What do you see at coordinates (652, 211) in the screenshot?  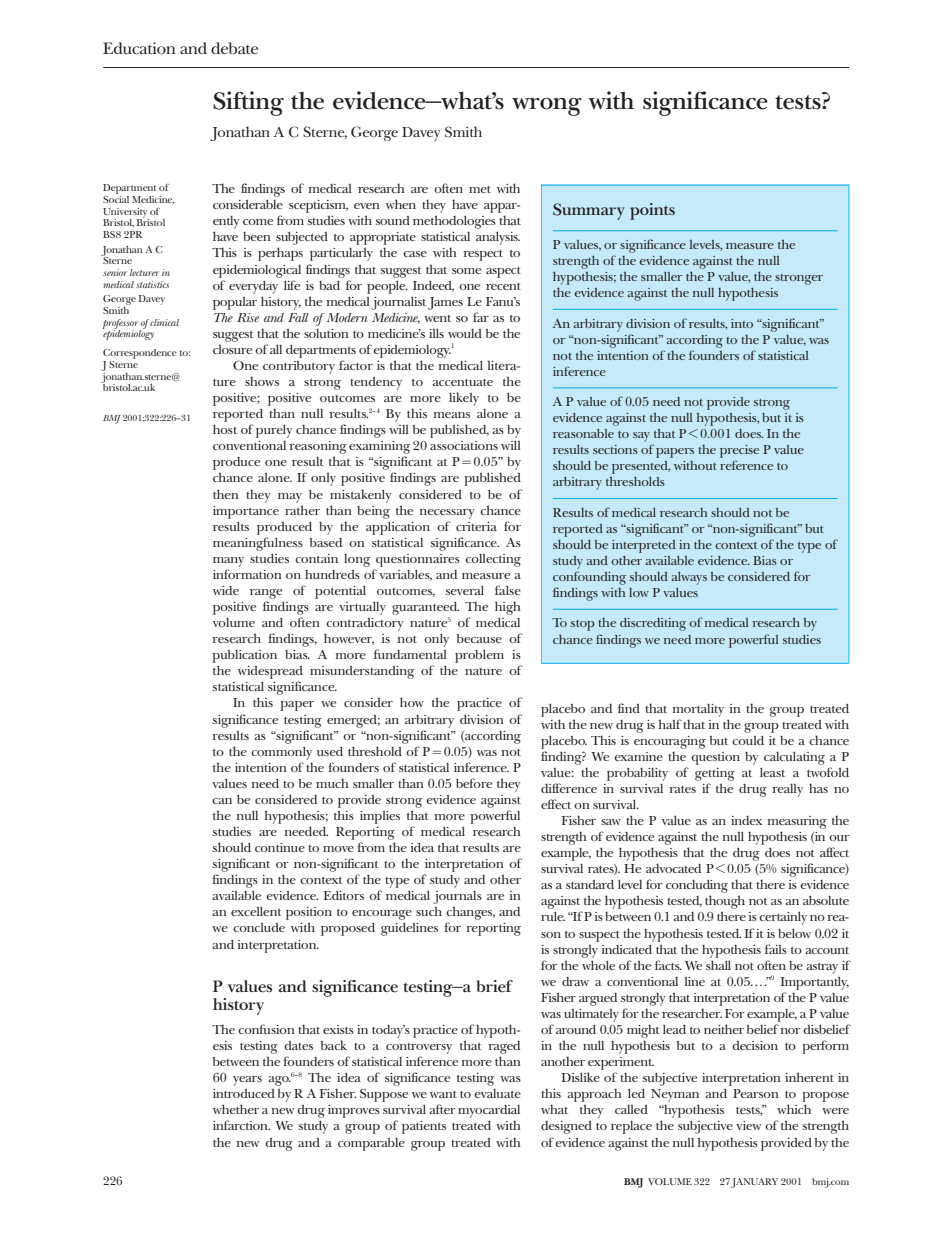 I see `points` at bounding box center [652, 211].
